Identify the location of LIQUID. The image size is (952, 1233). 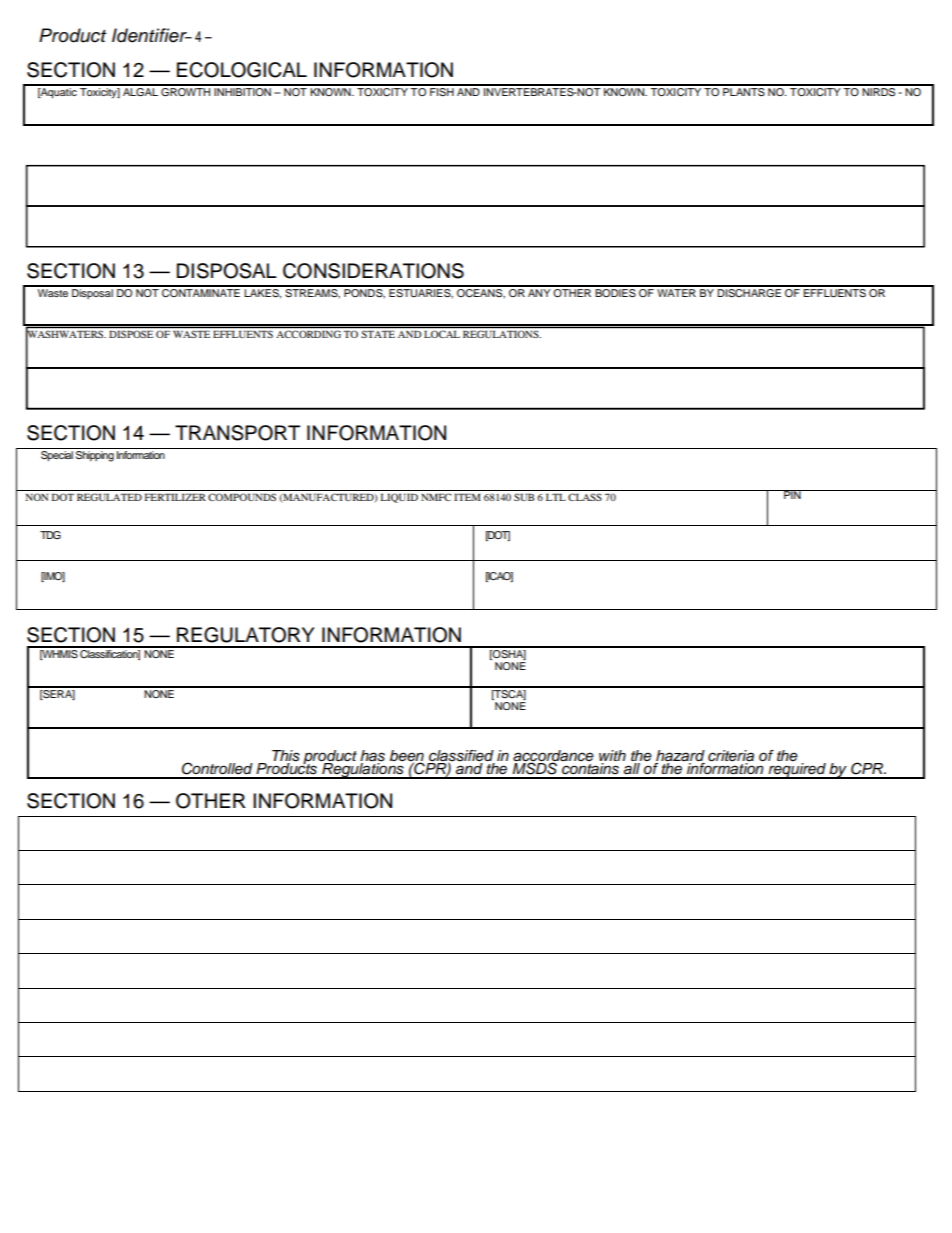
(399, 498).
